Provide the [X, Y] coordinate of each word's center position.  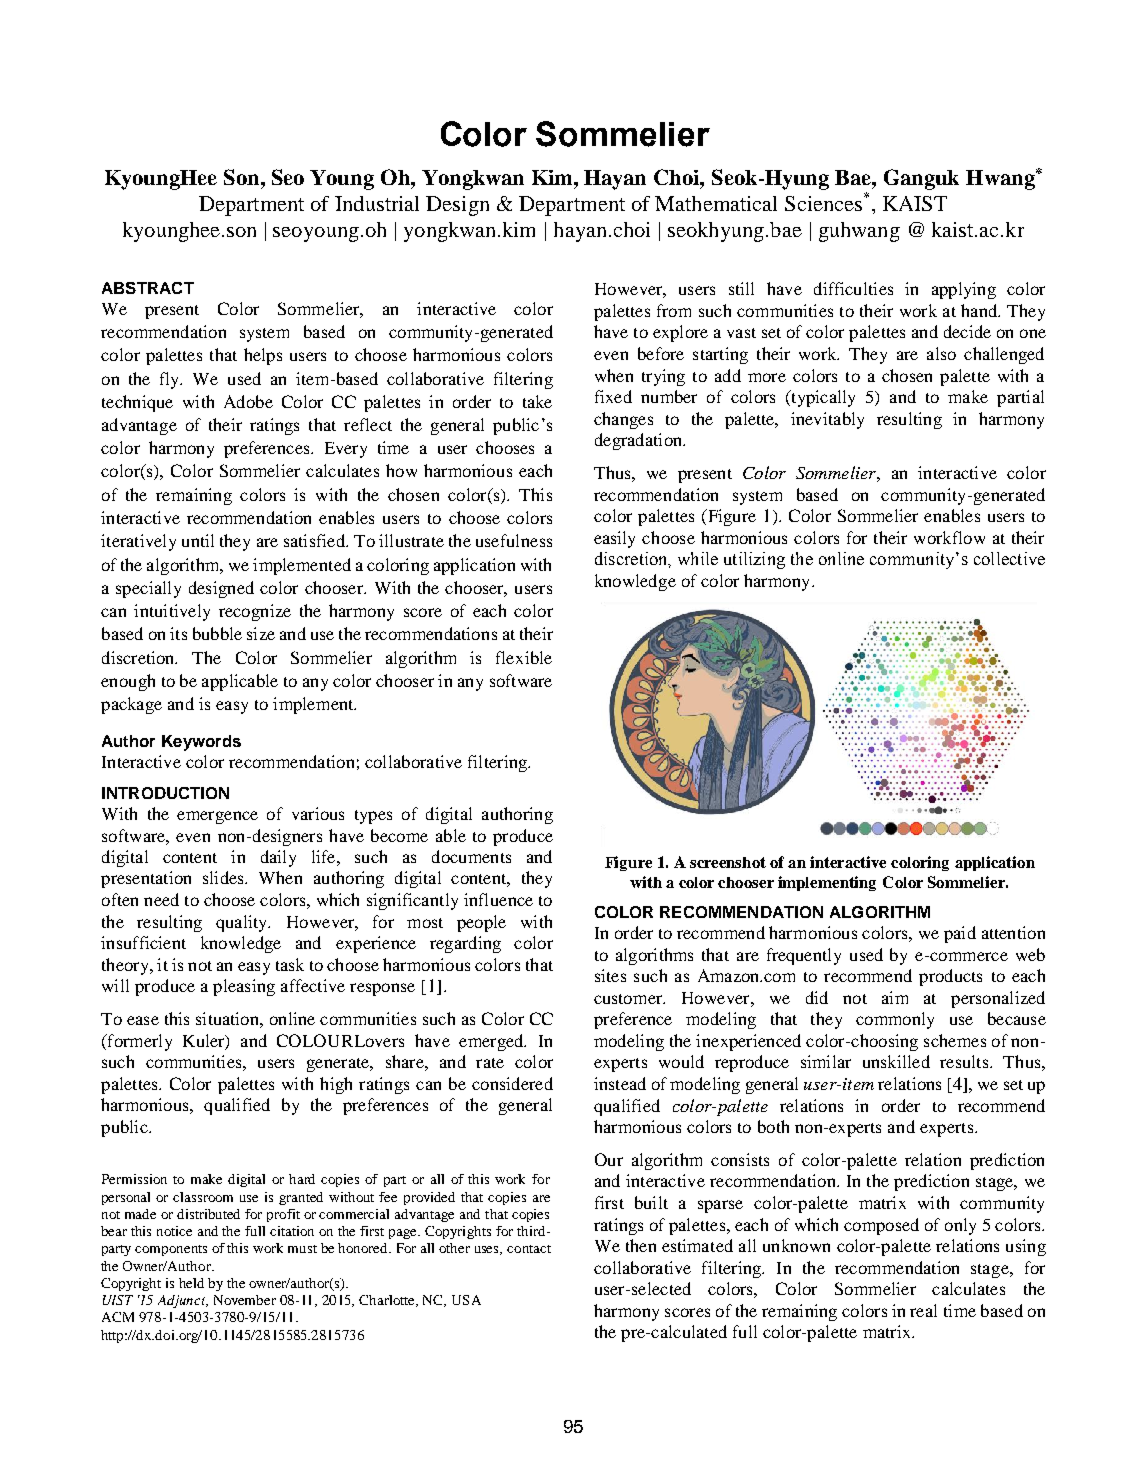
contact [529, 1249]
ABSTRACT [148, 288]
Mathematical [716, 203]
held [191, 1283]
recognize [255, 612]
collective [1009, 558]
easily [614, 539]
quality [243, 923]
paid [960, 934]
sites [610, 975]
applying [964, 290]
